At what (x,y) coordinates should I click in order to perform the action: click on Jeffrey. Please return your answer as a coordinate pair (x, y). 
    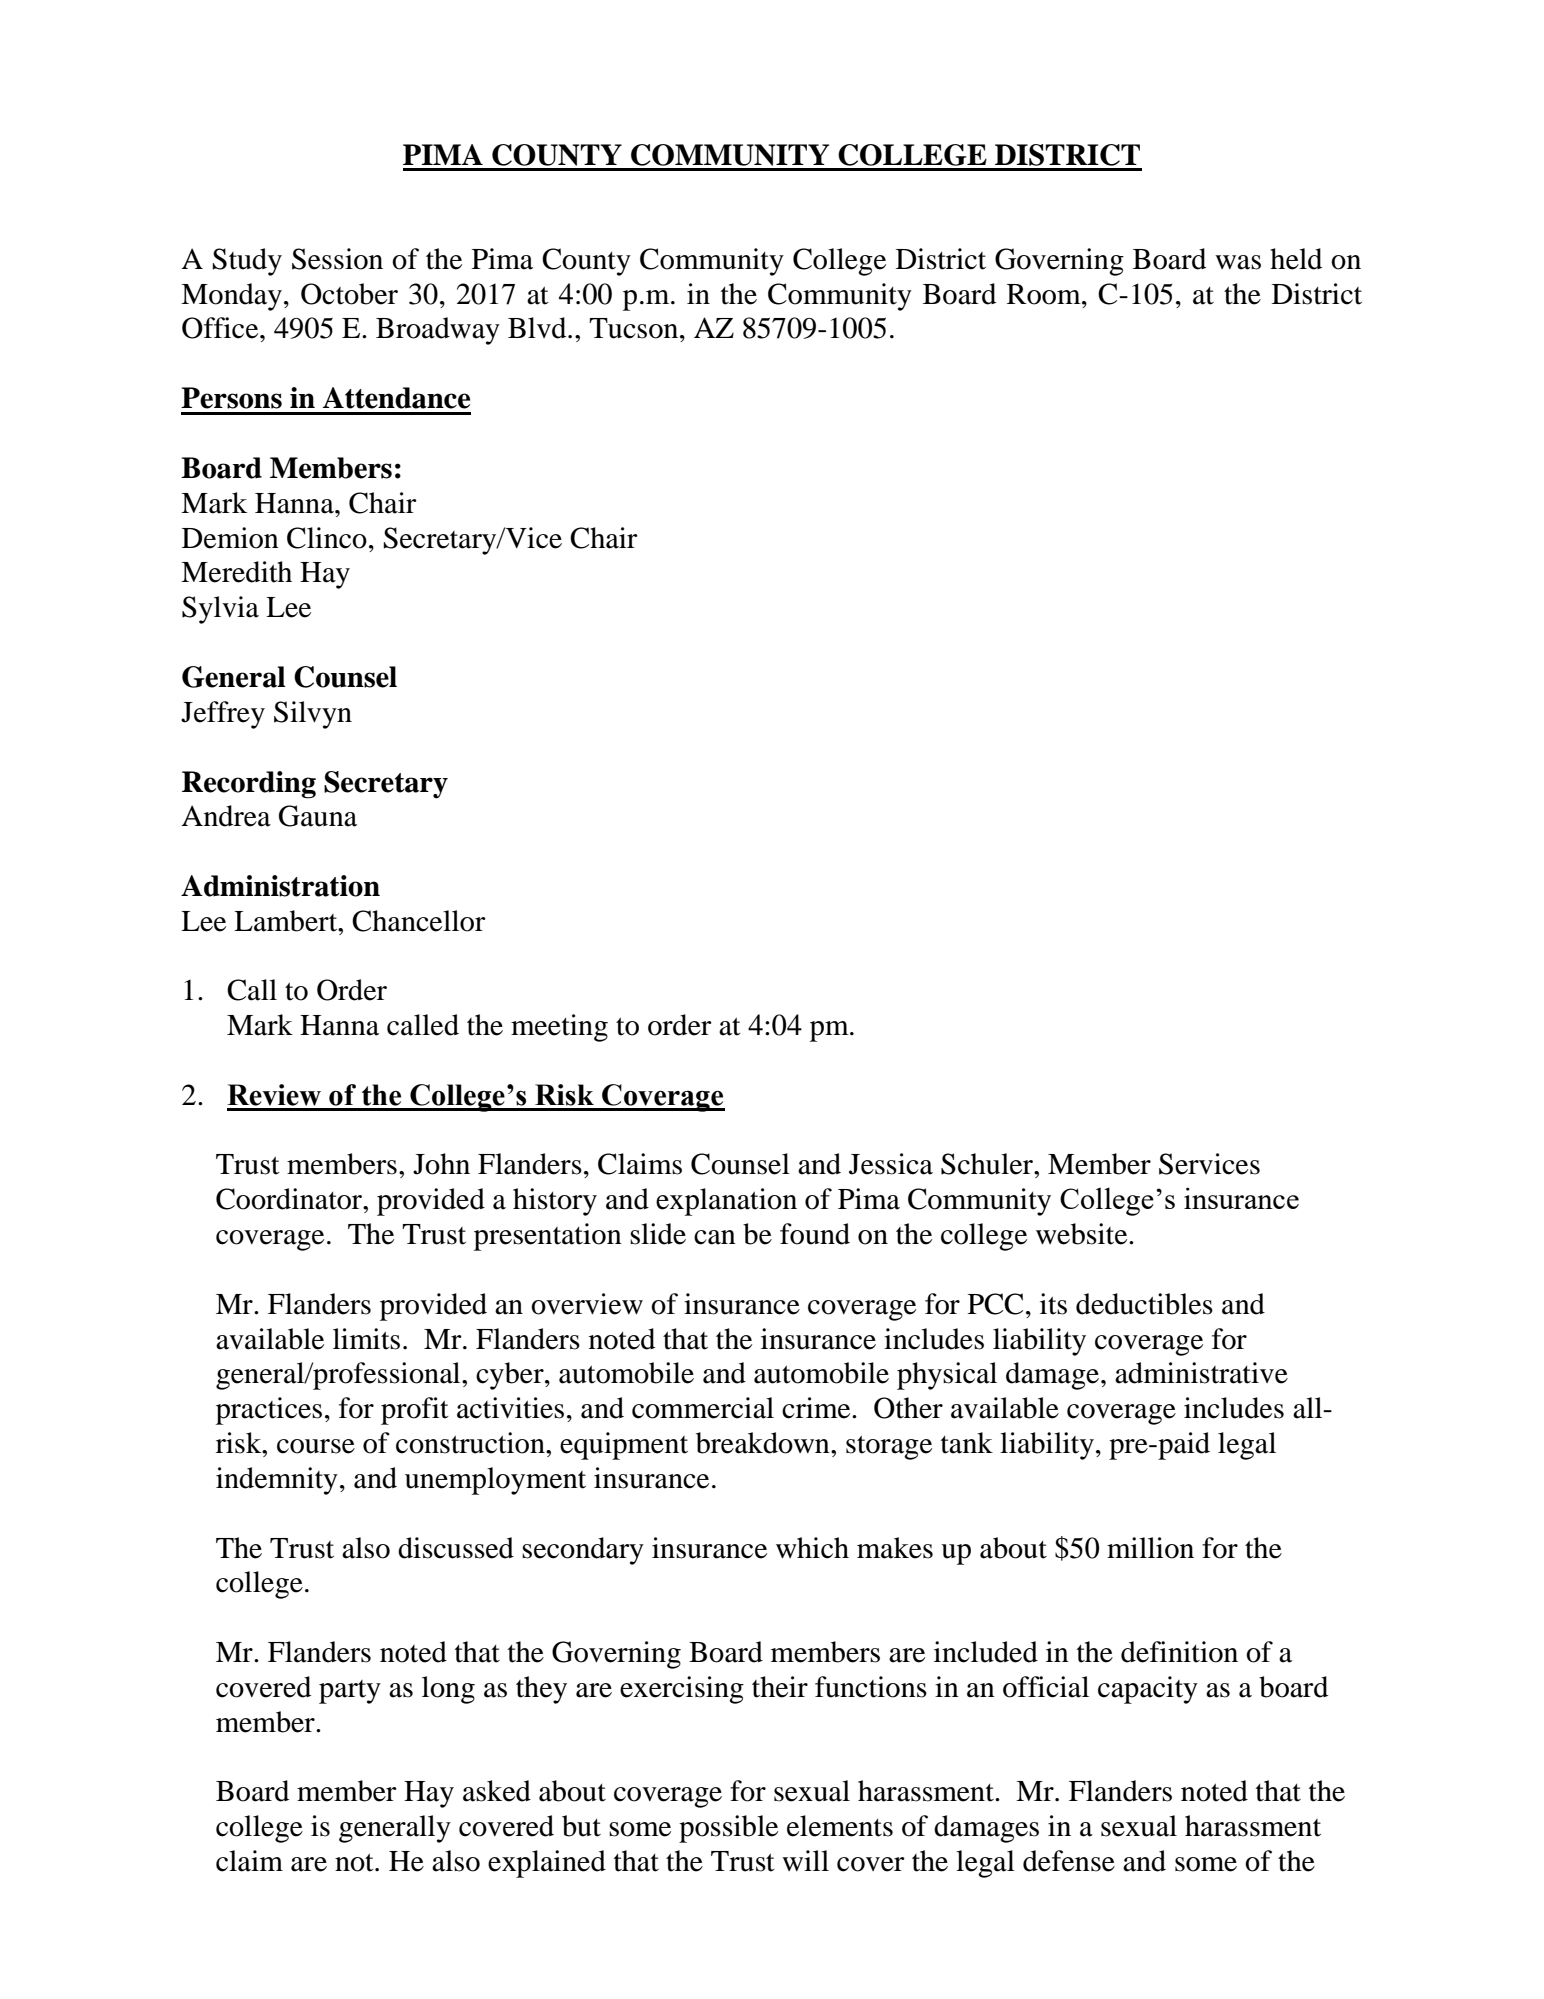
    Looking at the image, I should click on (223, 715).
